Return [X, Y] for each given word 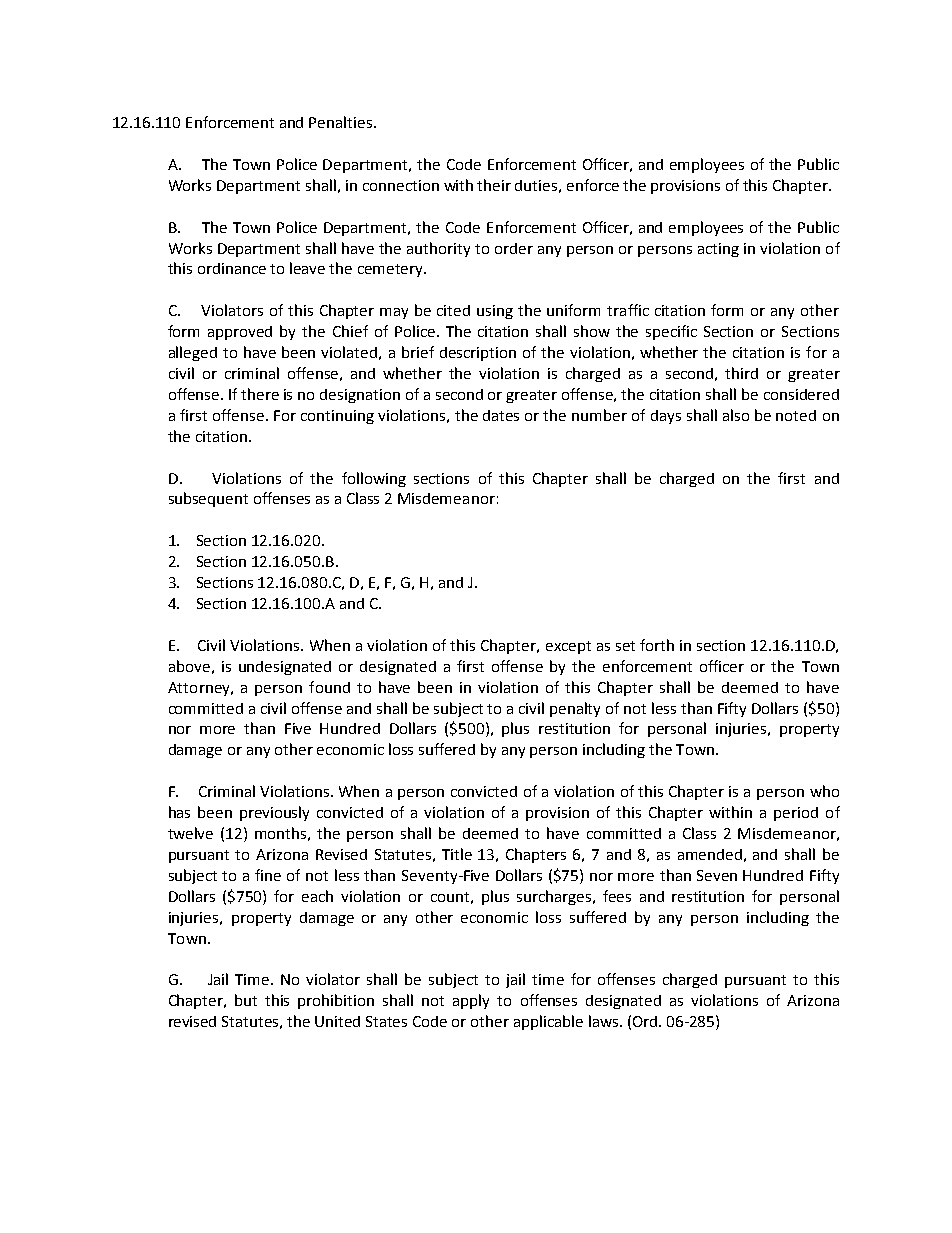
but [246, 1000]
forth [657, 645]
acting [718, 250]
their [494, 185]
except [568, 647]
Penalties [340, 122]
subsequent [208, 499]
